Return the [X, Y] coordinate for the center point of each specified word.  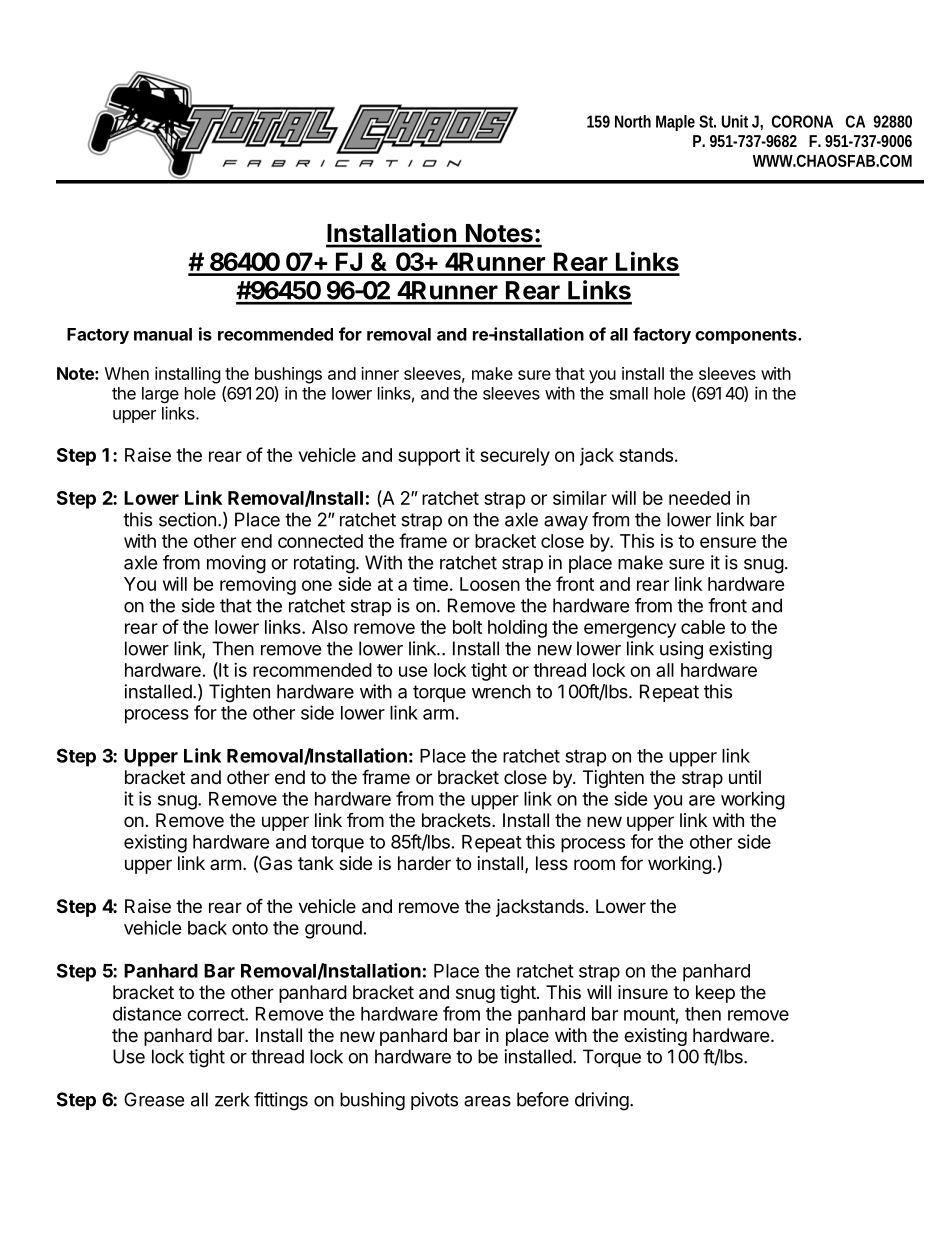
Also [330, 627]
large [160, 395]
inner [380, 373]
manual [163, 334]
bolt [467, 627]
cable [703, 627]
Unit [735, 121]
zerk [232, 1099]
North [633, 121]
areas [487, 1101]
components [747, 336]
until [745, 777]
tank [316, 863]
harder [424, 863]
